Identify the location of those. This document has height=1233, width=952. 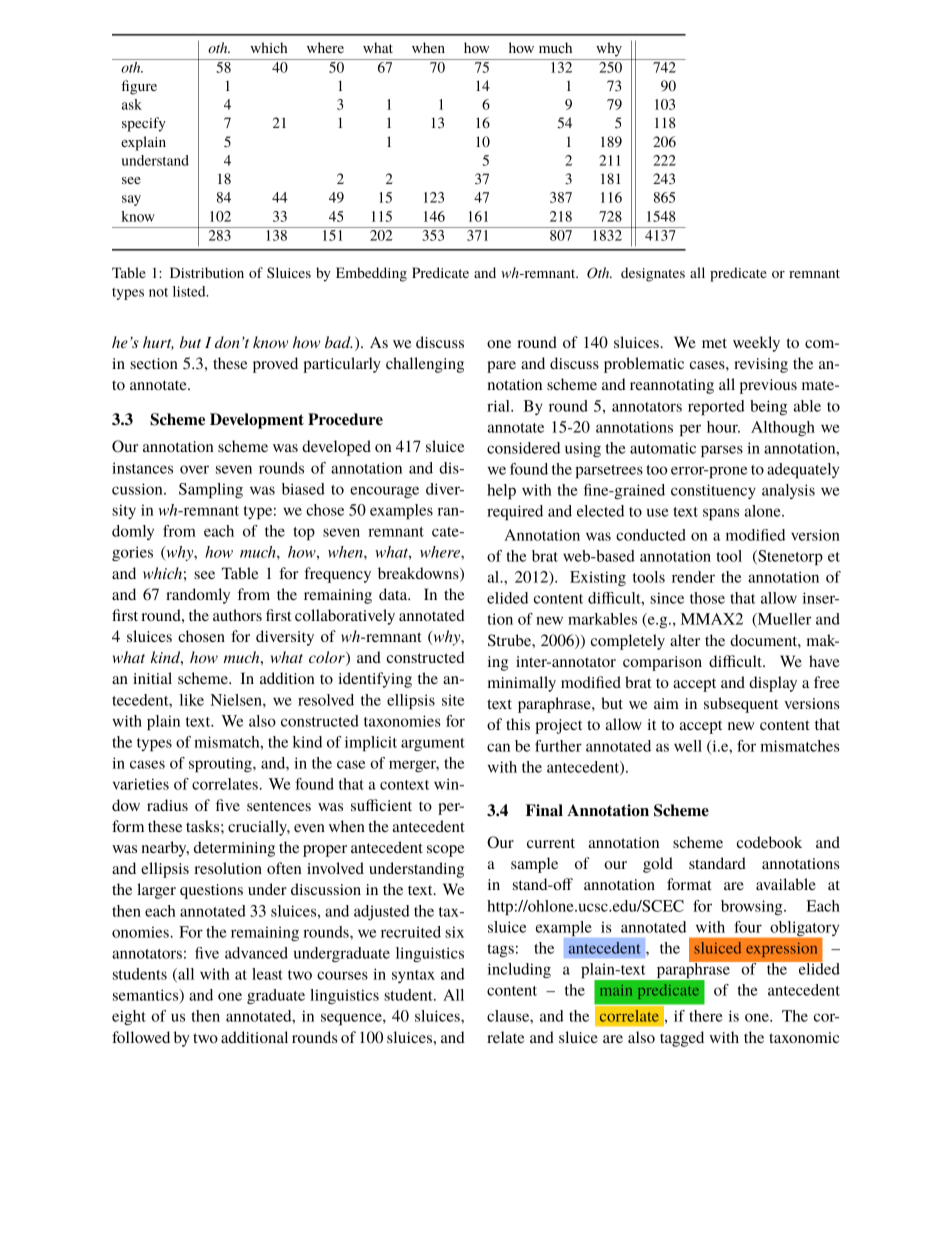
(707, 598).
